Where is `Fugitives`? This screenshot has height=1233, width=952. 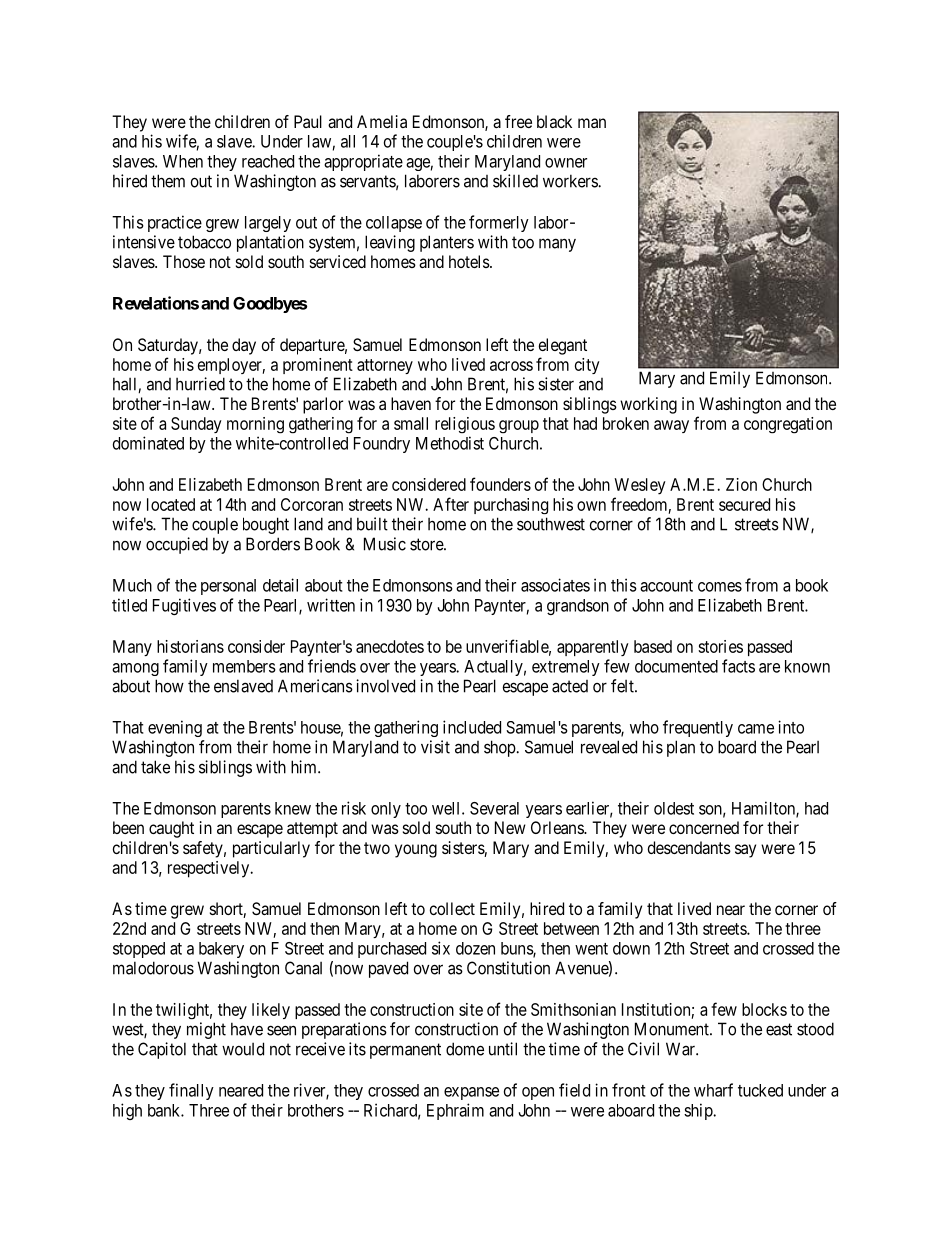 Fugitives is located at coordinates (184, 606).
